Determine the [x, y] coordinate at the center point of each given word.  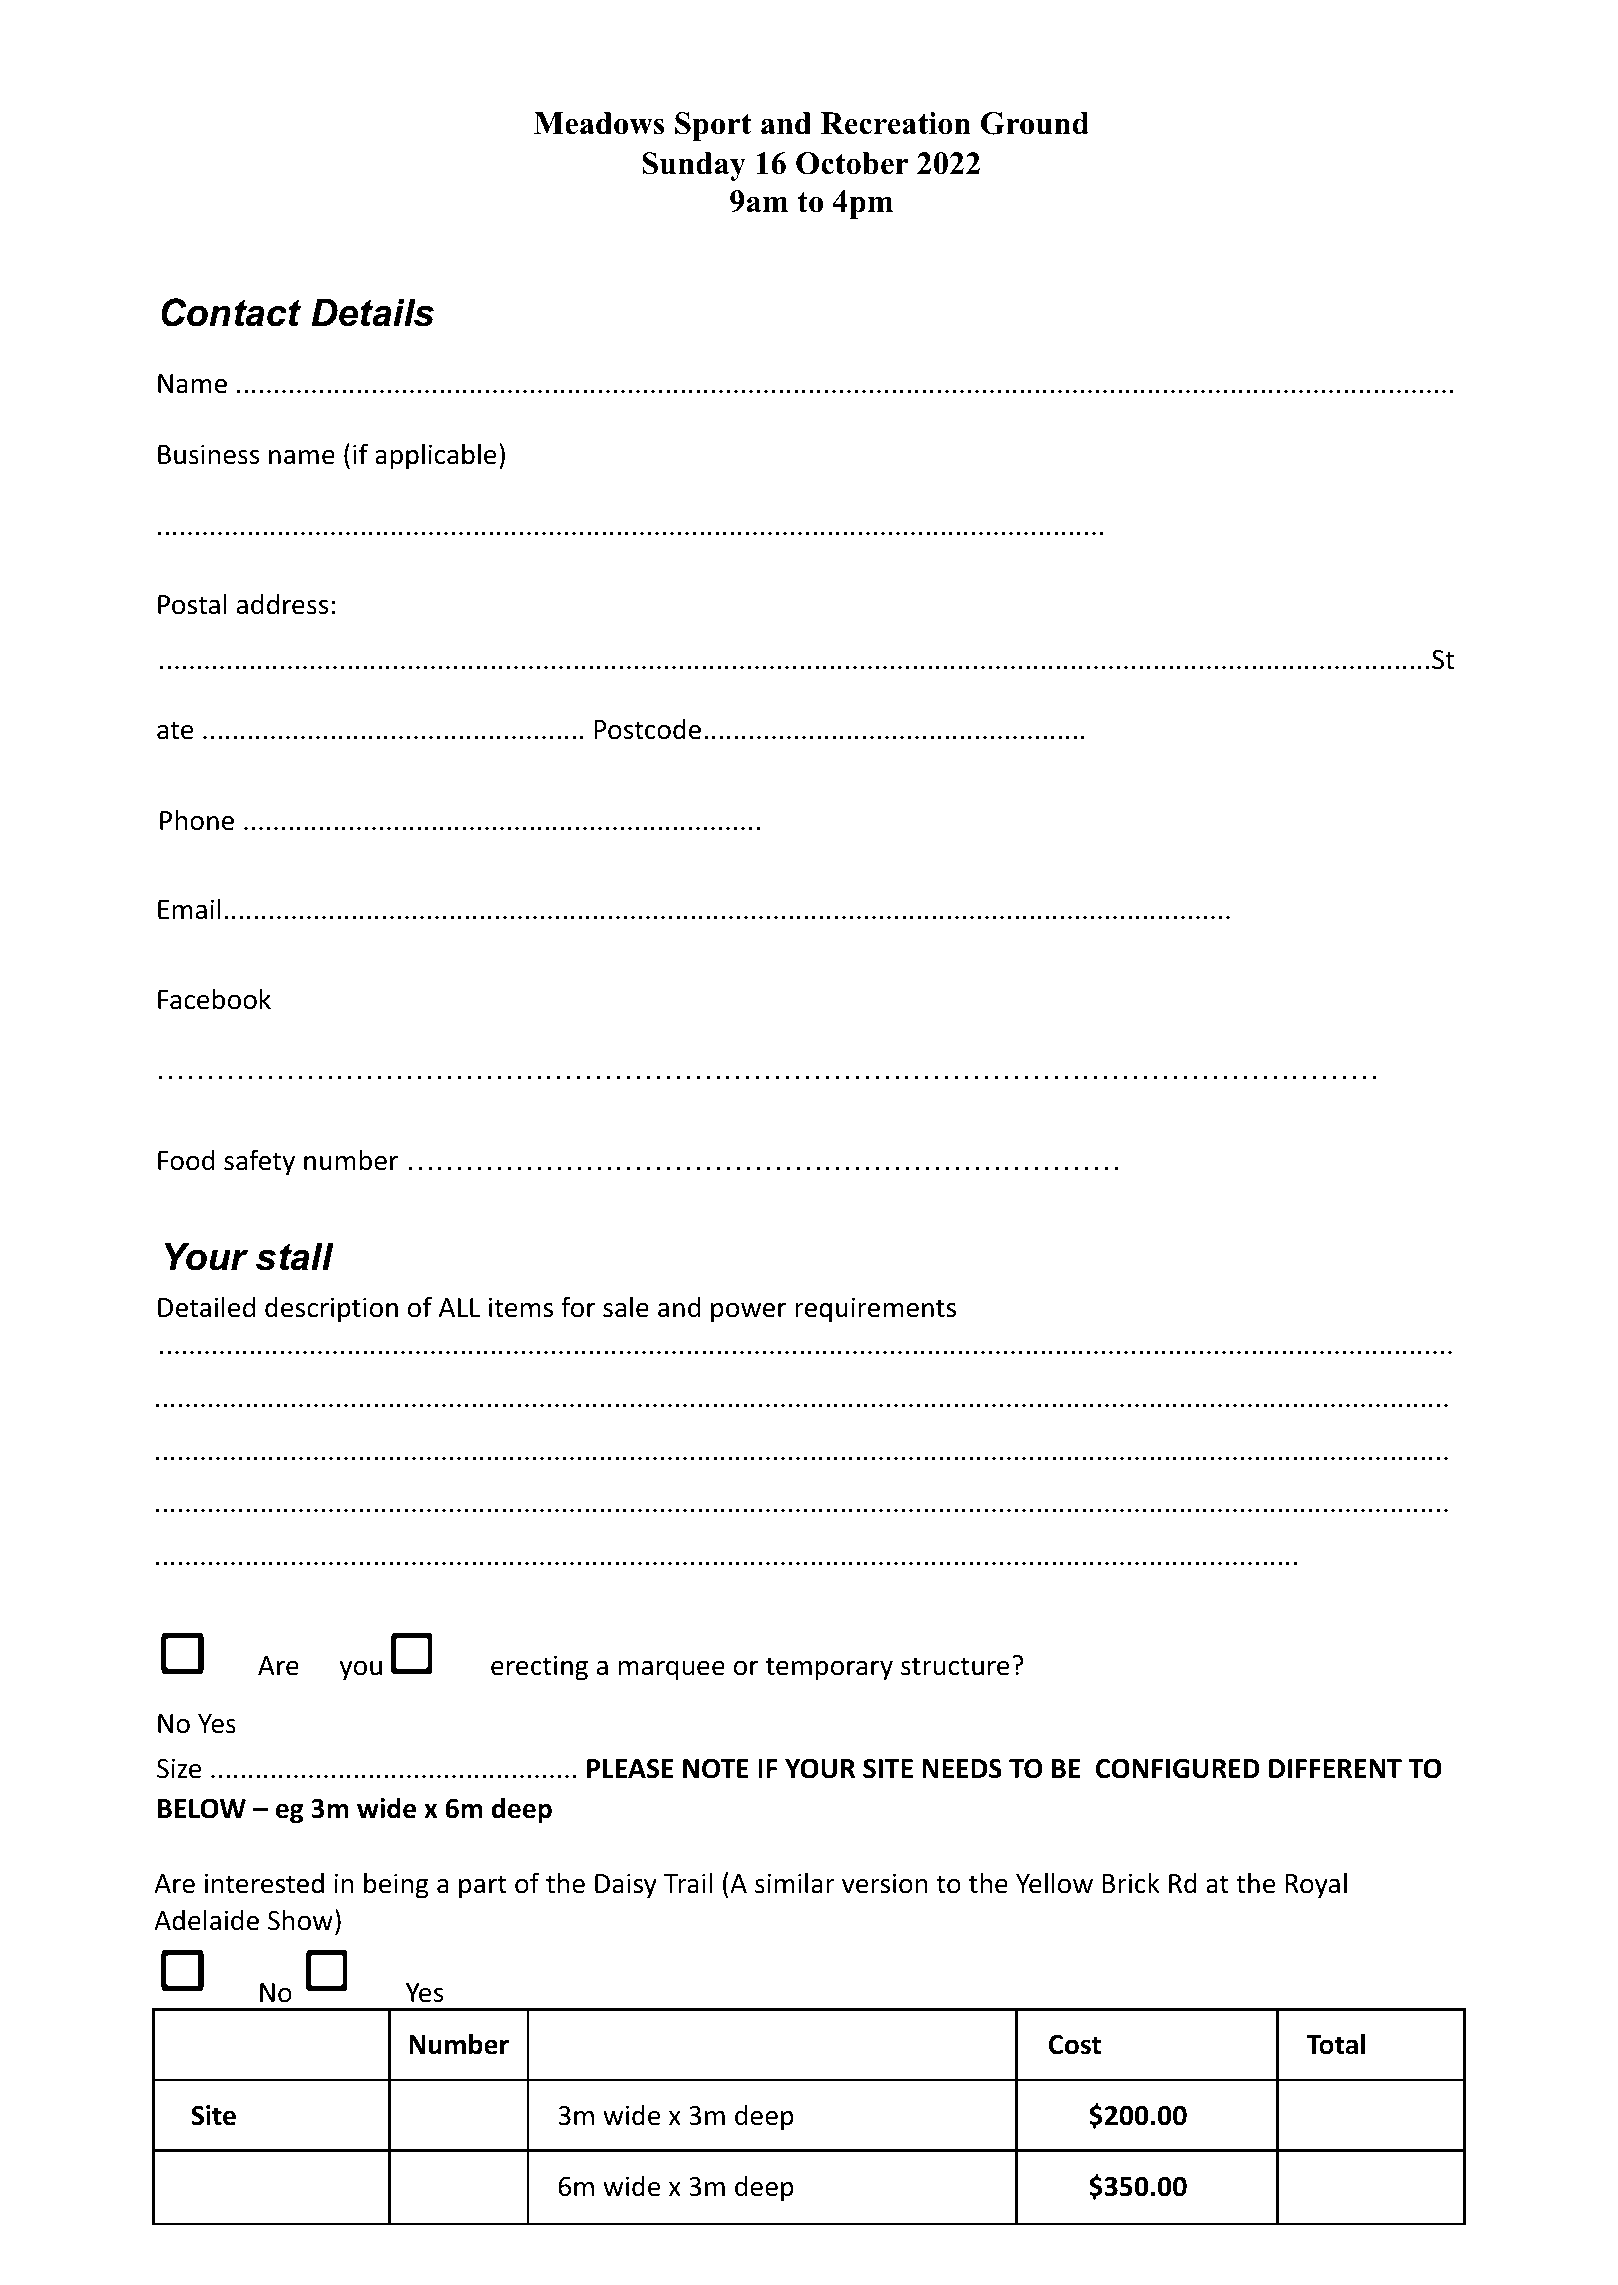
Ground [1035, 123]
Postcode [647, 729]
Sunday [694, 166]
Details [372, 312]
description [331, 1309]
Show [300, 1920]
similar [795, 1883]
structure [955, 1666]
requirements [875, 1310]
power [748, 1313]
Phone [197, 820]
